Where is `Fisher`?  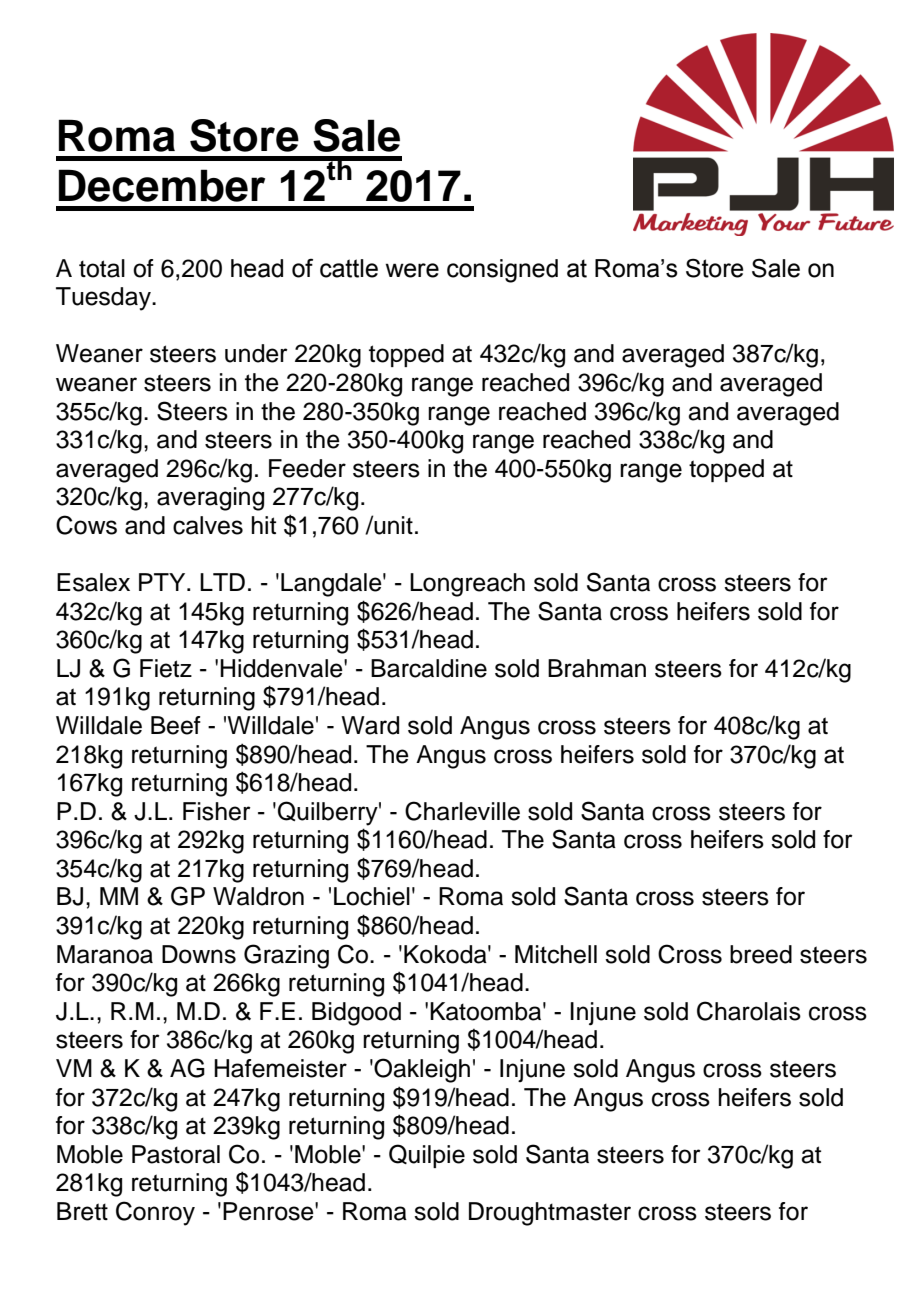
Fisher is located at coordinates (217, 811).
